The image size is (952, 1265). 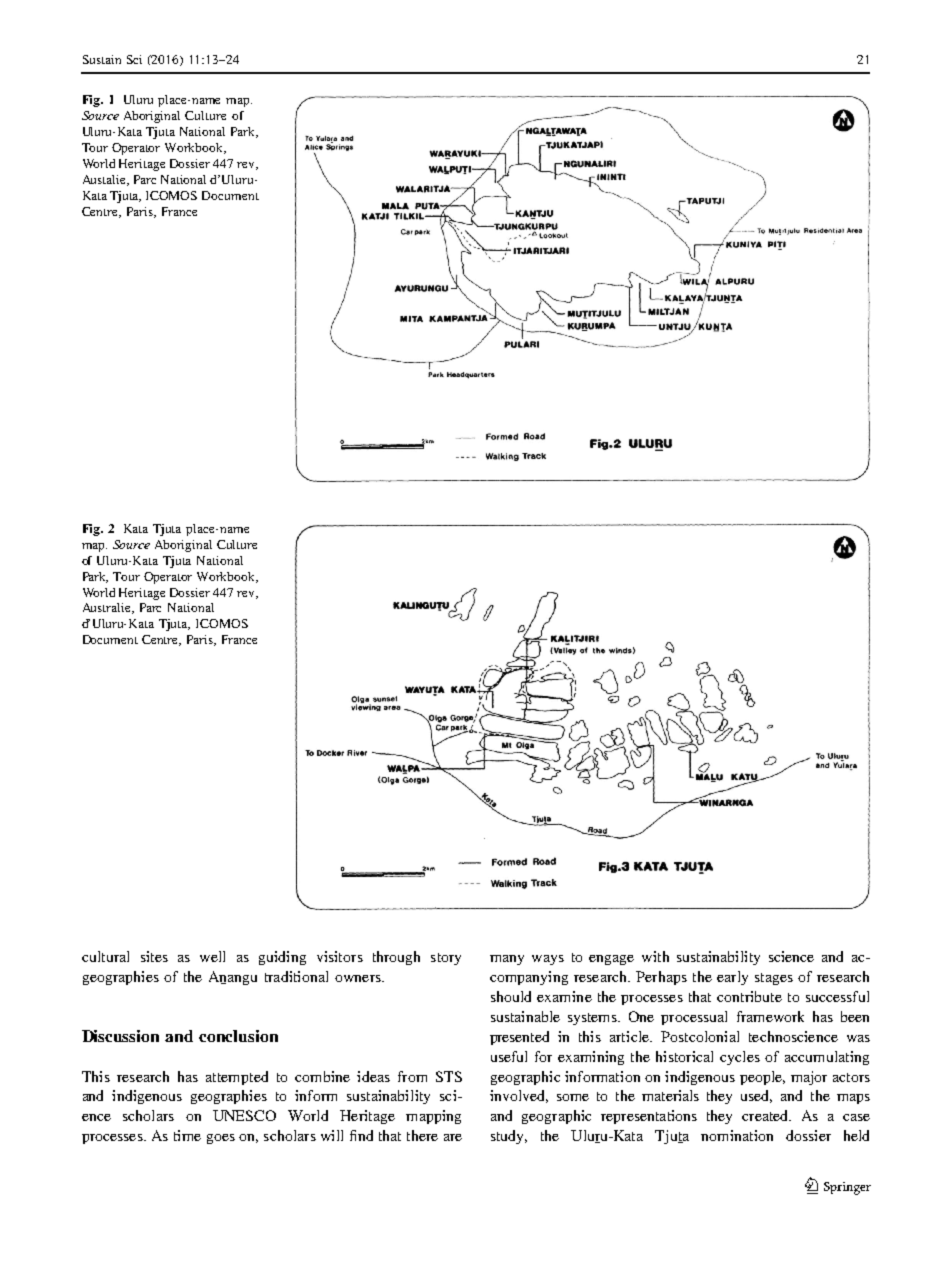 What do you see at coordinates (509, 1056) in the screenshot?
I see `useful` at bounding box center [509, 1056].
